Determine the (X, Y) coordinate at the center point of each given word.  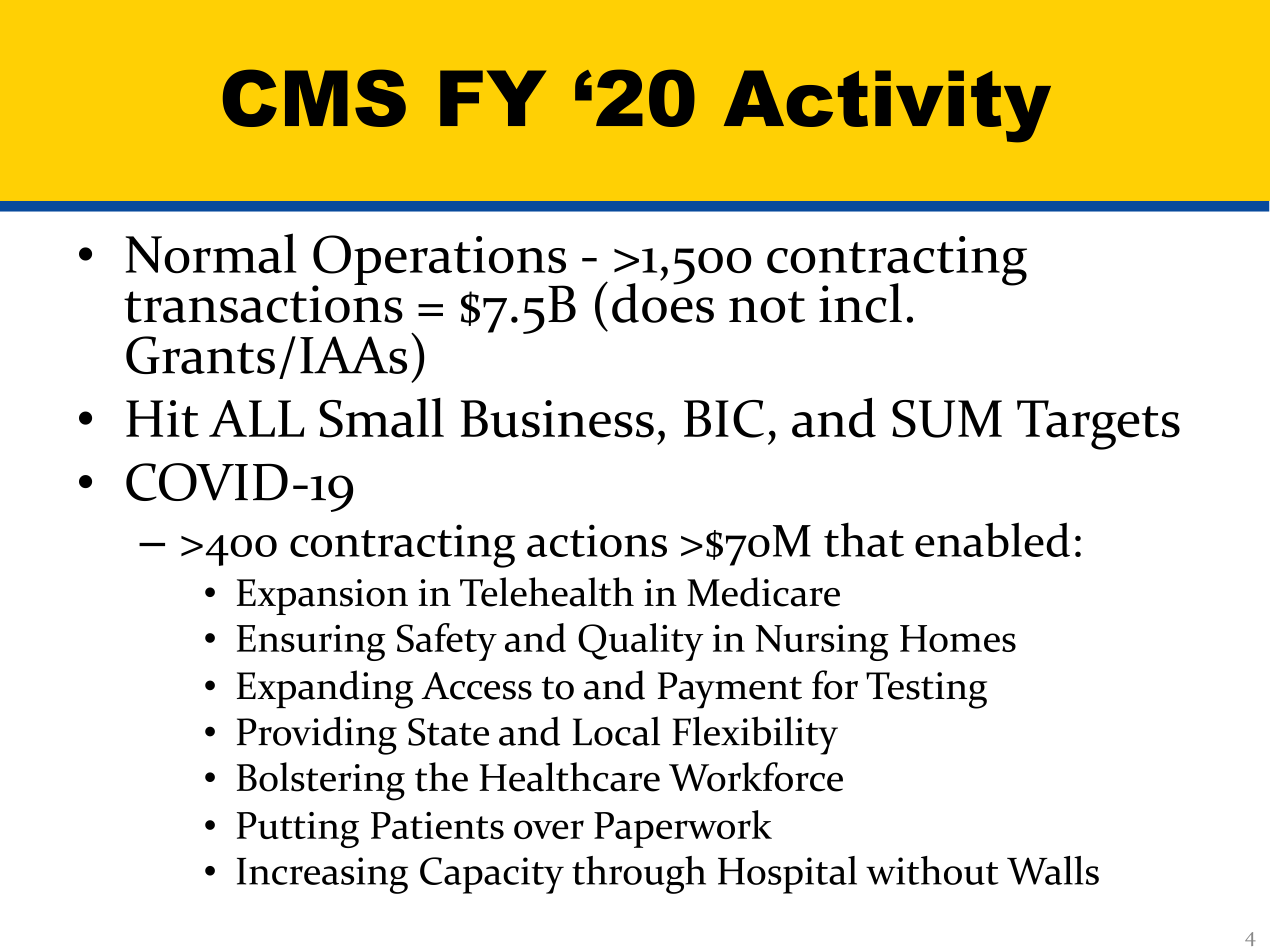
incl (860, 303)
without (932, 870)
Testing (926, 690)
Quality (641, 642)
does (663, 302)
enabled (992, 539)
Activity (887, 106)
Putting (298, 830)
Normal (211, 253)
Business (557, 419)
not (767, 307)
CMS (314, 98)
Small (381, 418)
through (639, 875)
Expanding (325, 689)
